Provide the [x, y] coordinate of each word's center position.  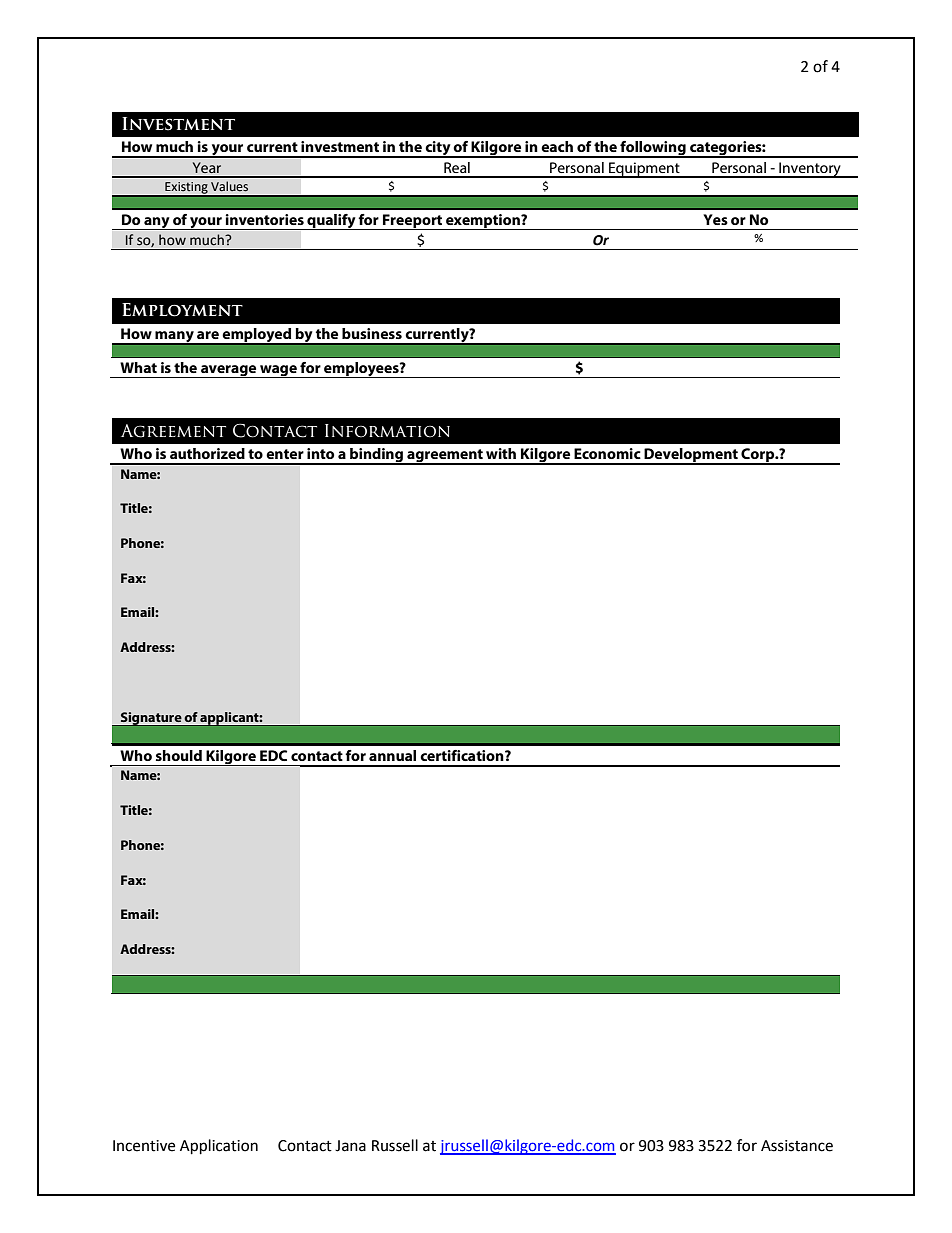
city [438, 149]
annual [392, 755]
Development [691, 456]
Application [219, 1147]
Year [207, 167]
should [179, 755]
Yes [715, 219]
